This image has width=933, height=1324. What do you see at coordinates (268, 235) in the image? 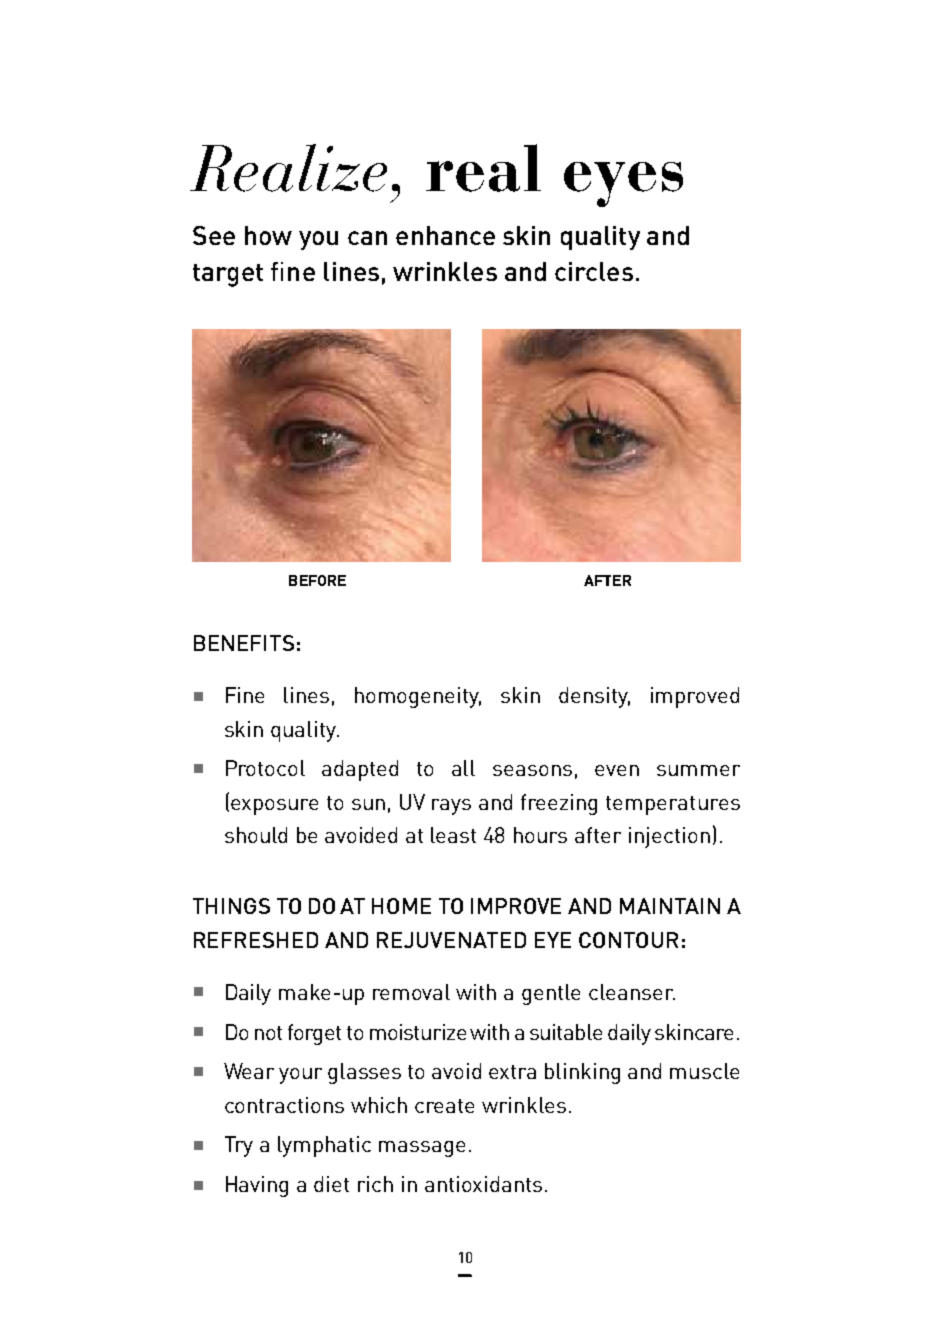
I see `how` at bounding box center [268, 235].
